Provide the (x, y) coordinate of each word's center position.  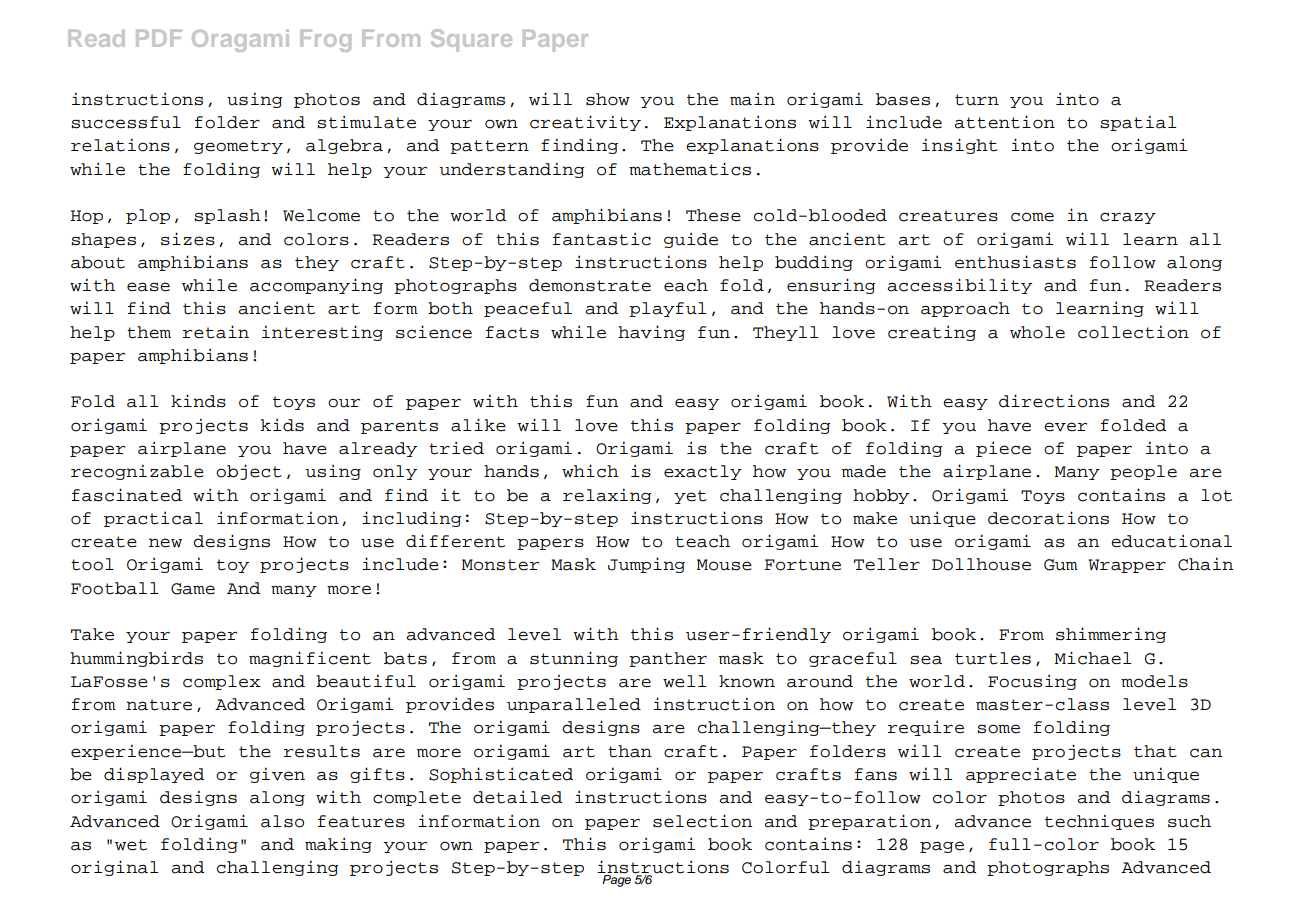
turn (977, 100)
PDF (159, 38)
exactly (703, 472)
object (249, 472)
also (282, 821)
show (608, 99)
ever (1065, 427)
